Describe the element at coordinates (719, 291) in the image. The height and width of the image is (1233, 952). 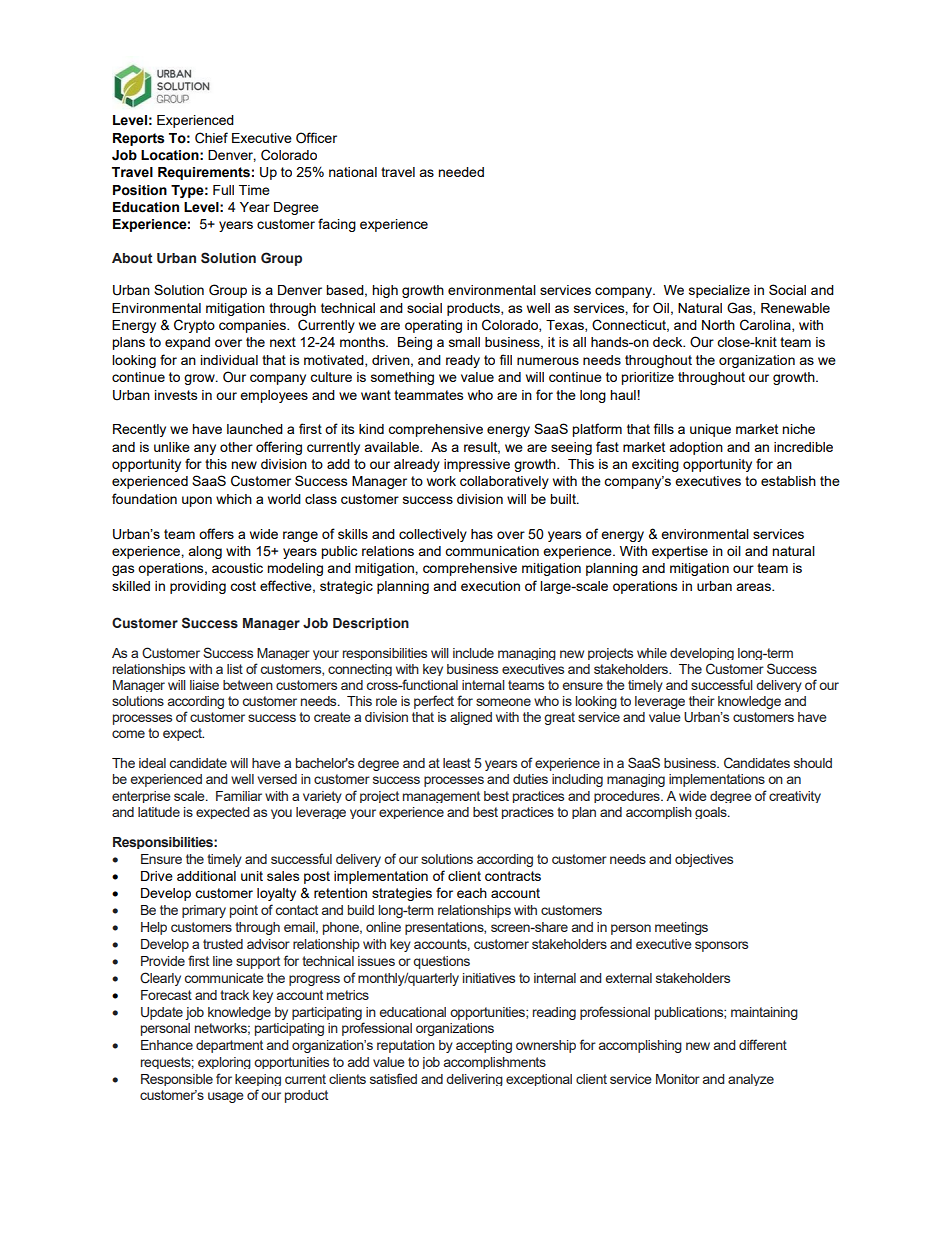
I see `specialize` at that location.
